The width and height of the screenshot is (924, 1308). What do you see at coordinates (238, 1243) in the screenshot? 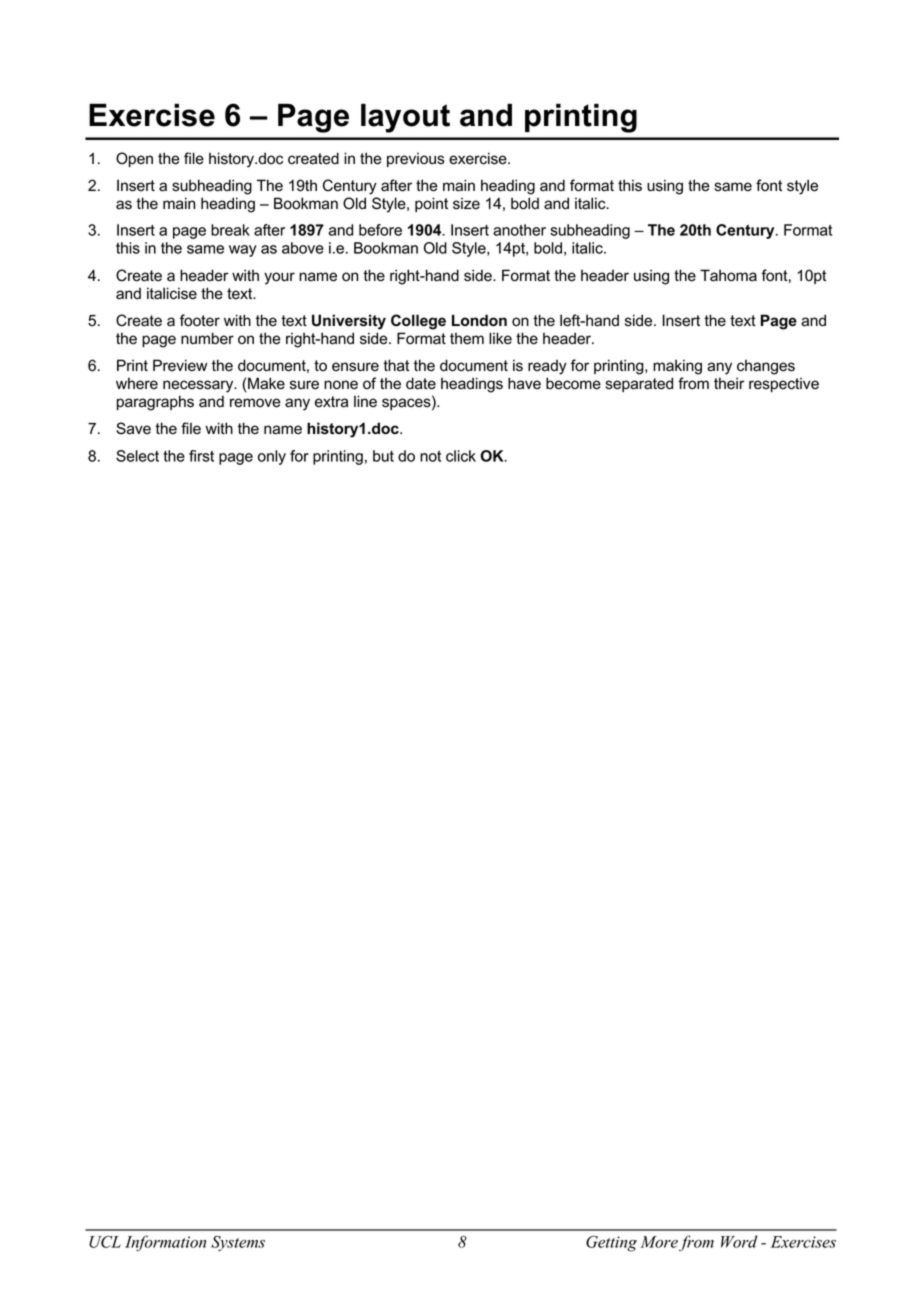
I see `Systems` at bounding box center [238, 1243].
